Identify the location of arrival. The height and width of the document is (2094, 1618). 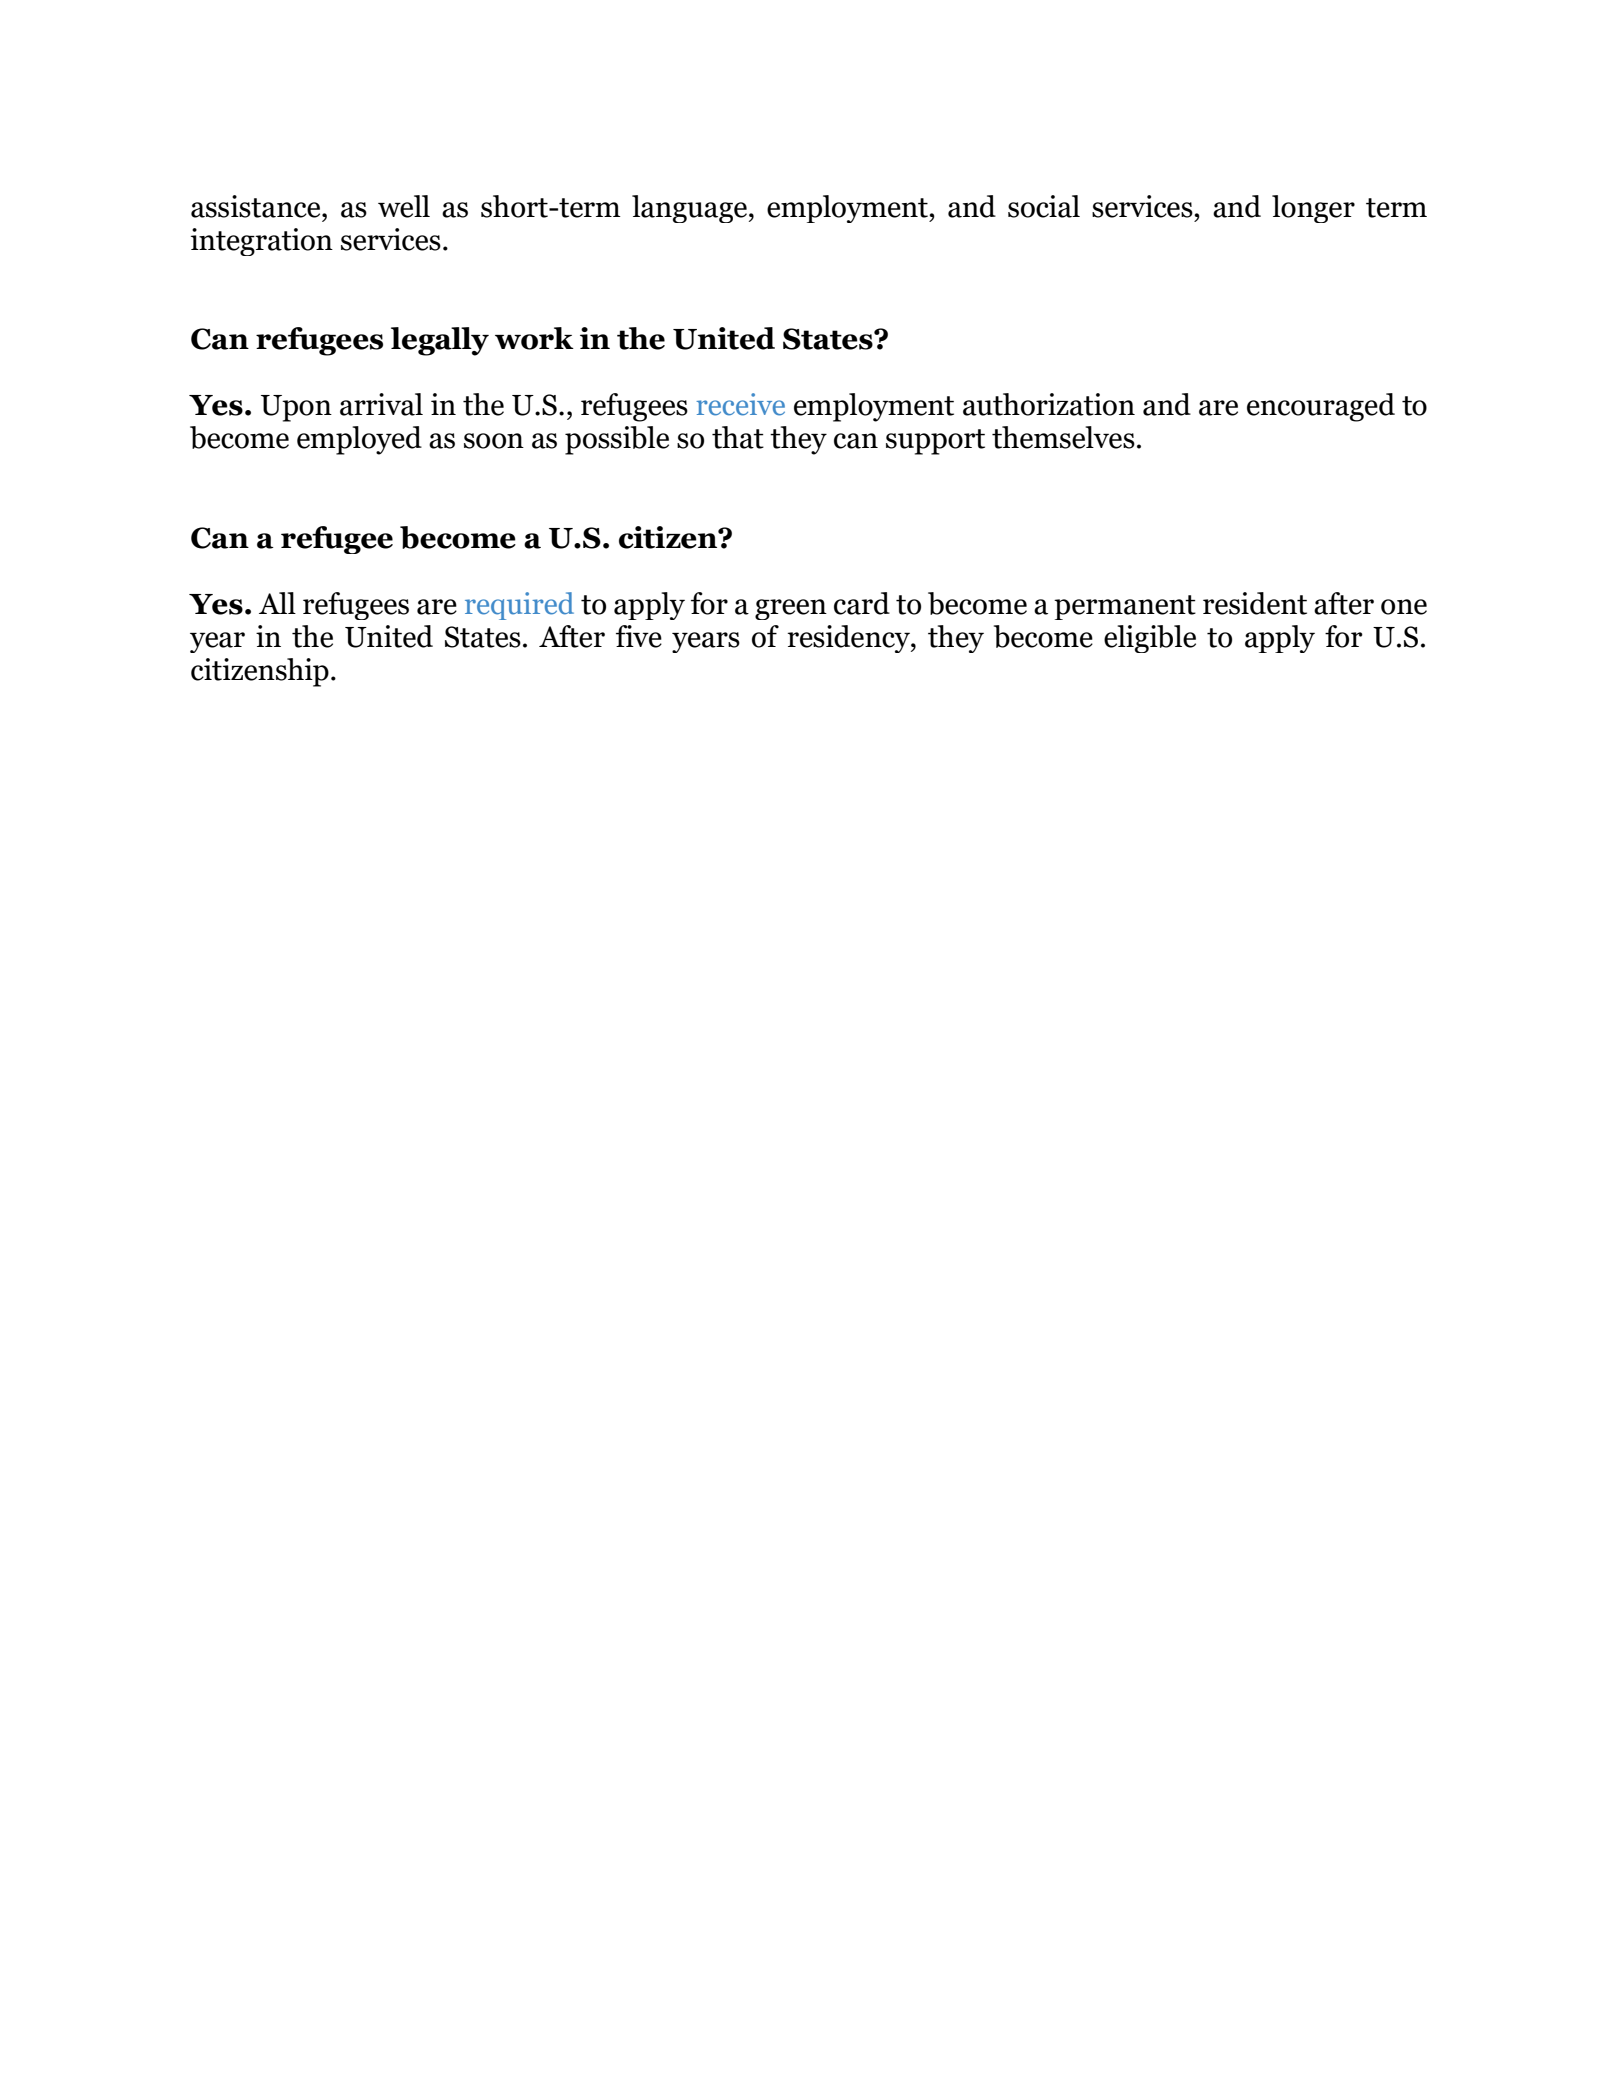
(381, 404).
